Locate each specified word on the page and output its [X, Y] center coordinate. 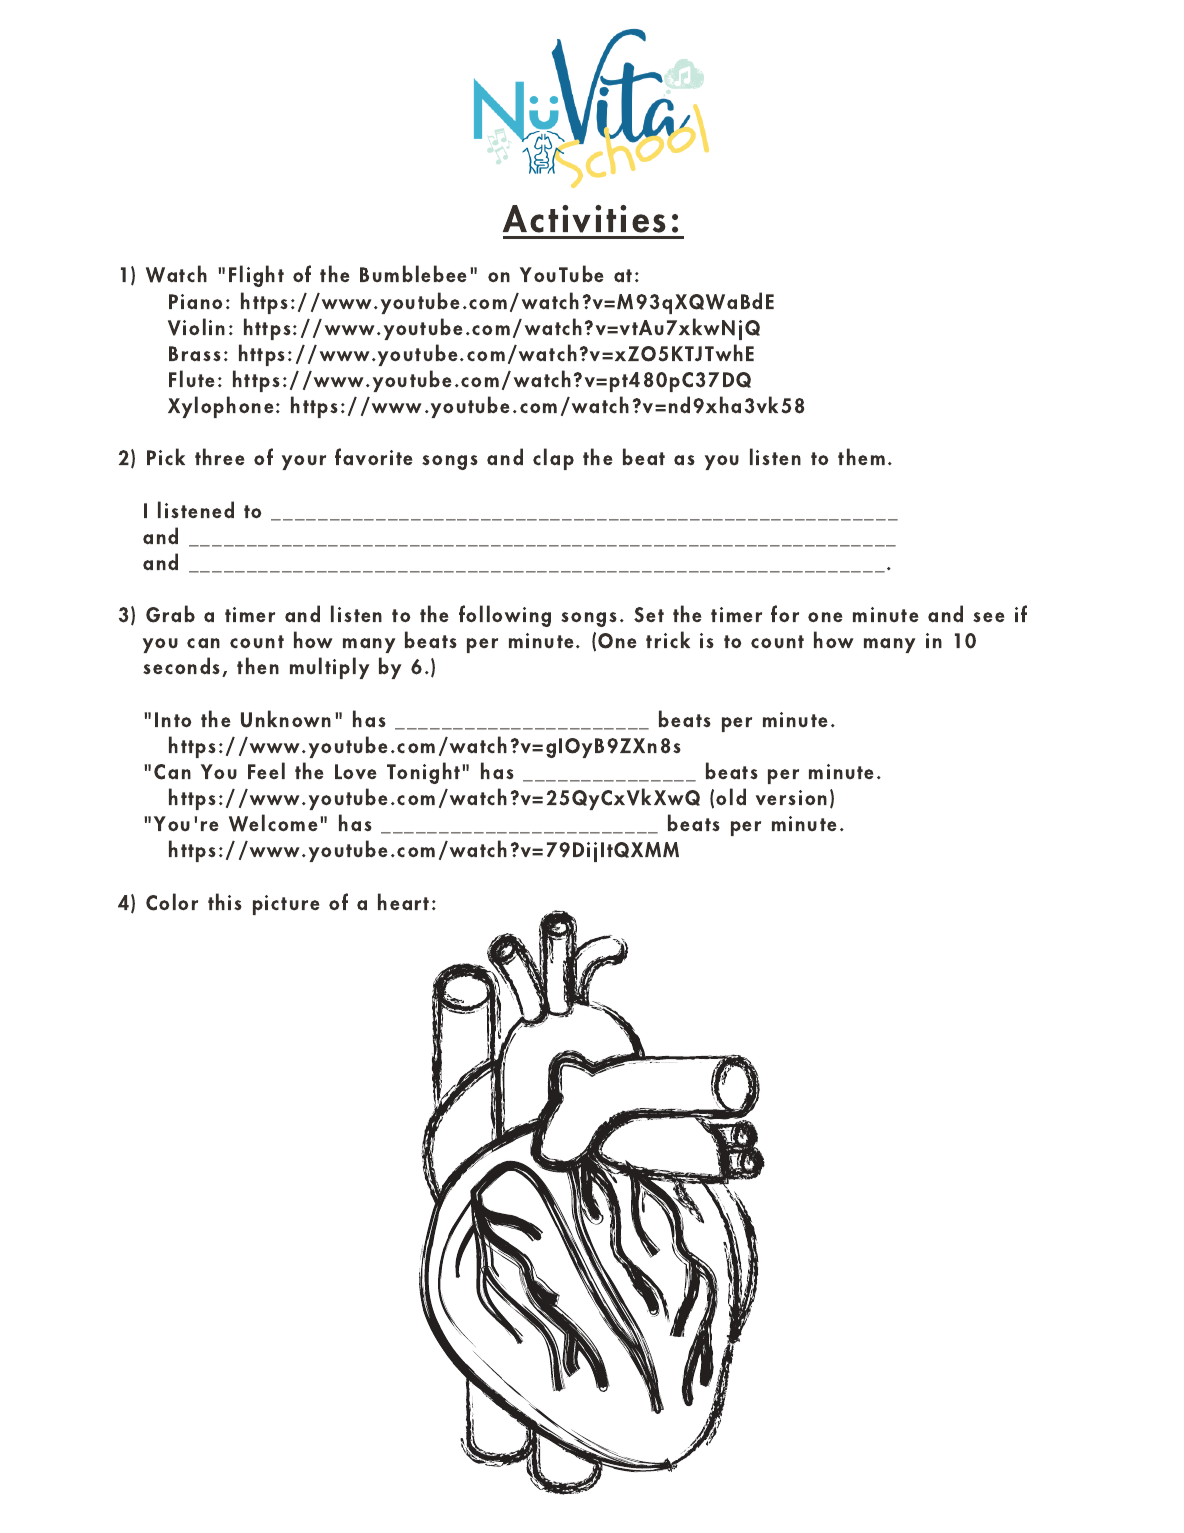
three [220, 456]
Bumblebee [413, 274]
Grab [170, 614]
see [989, 617]
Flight [256, 276]
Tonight [425, 773]
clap [553, 459]
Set [649, 615]
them [861, 456]
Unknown [286, 719]
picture [286, 905]
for [785, 614]
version [791, 798]
